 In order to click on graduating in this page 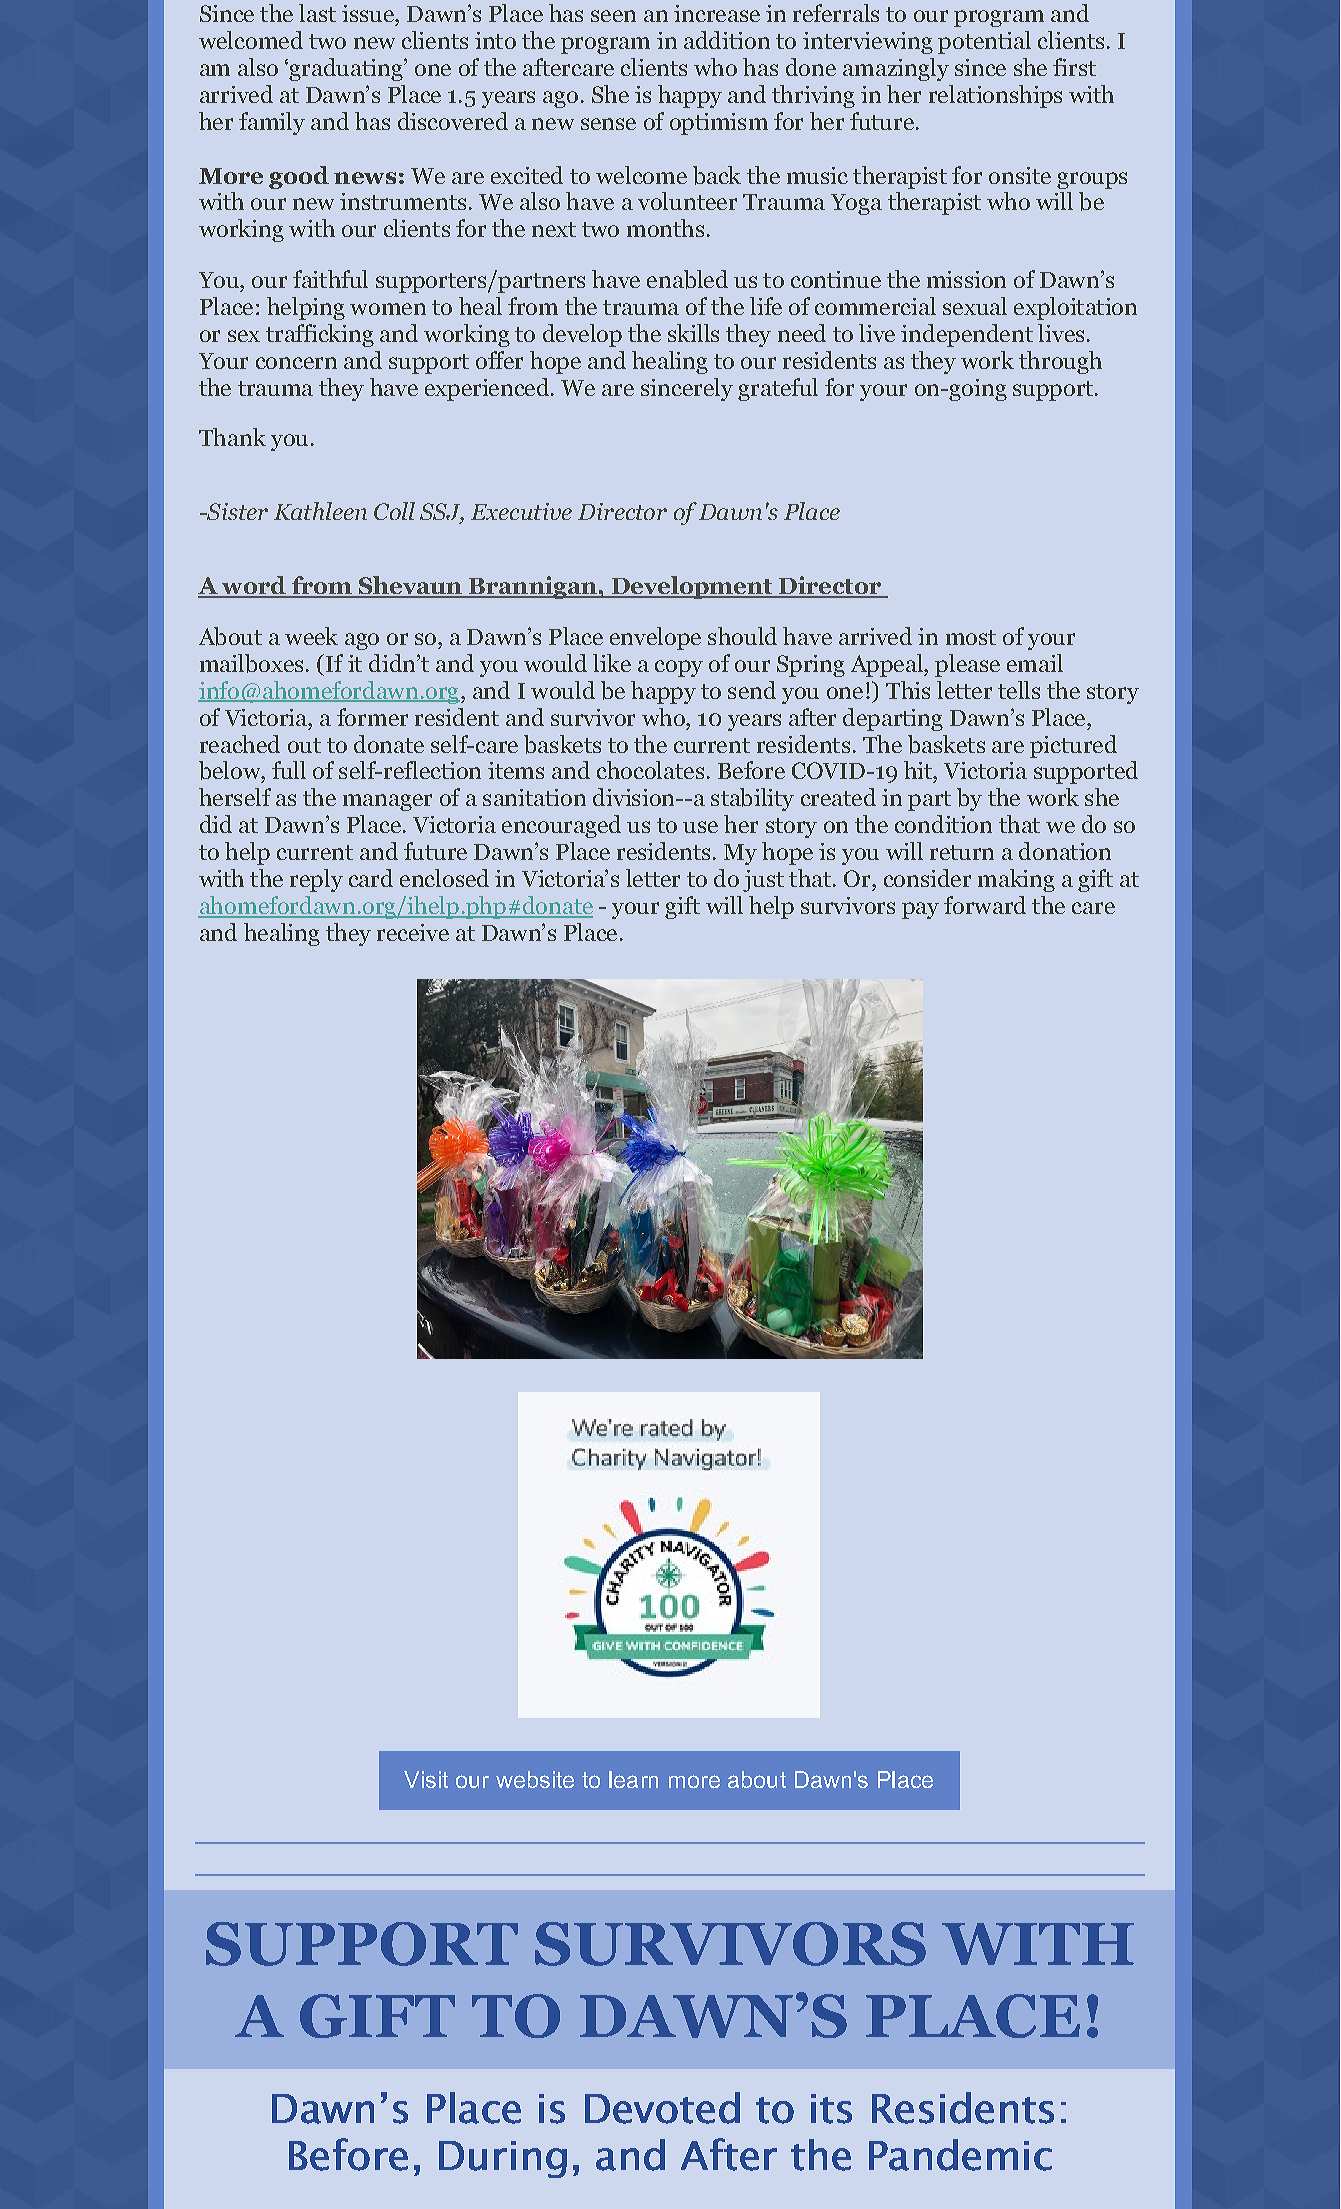, I will do `click(346, 69)`.
